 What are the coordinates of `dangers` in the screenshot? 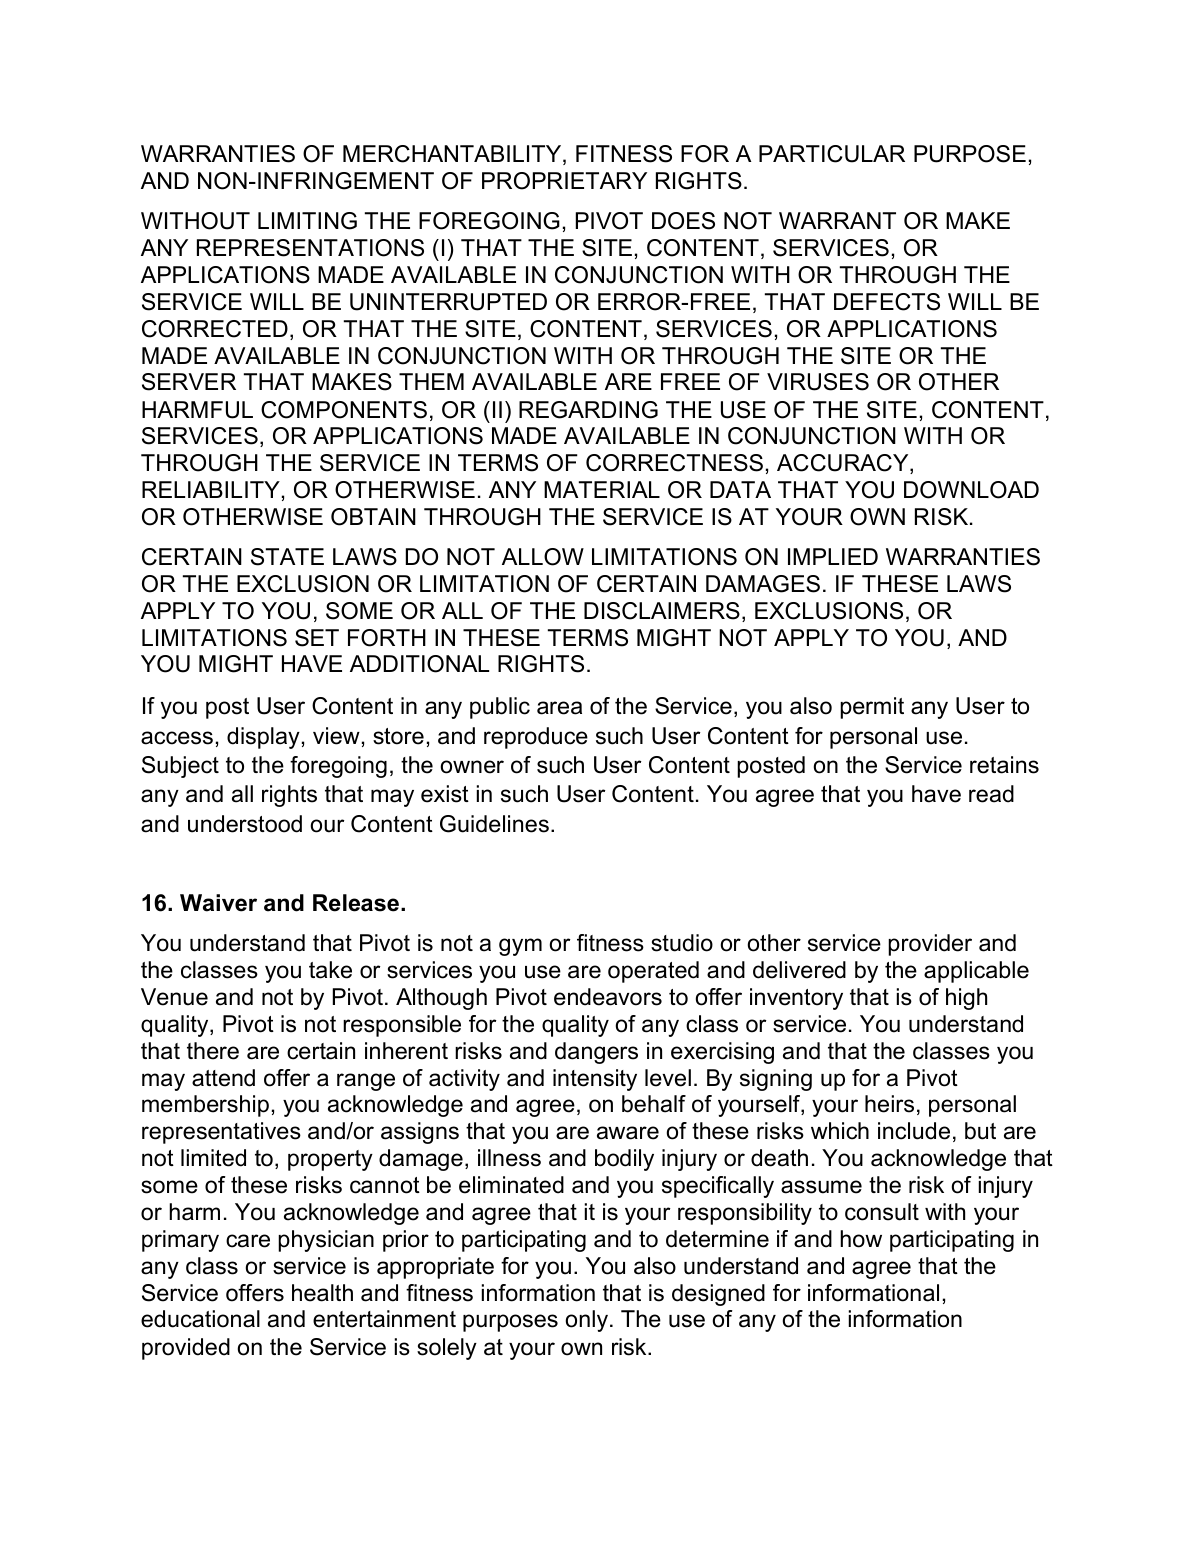 It's located at (596, 1053).
